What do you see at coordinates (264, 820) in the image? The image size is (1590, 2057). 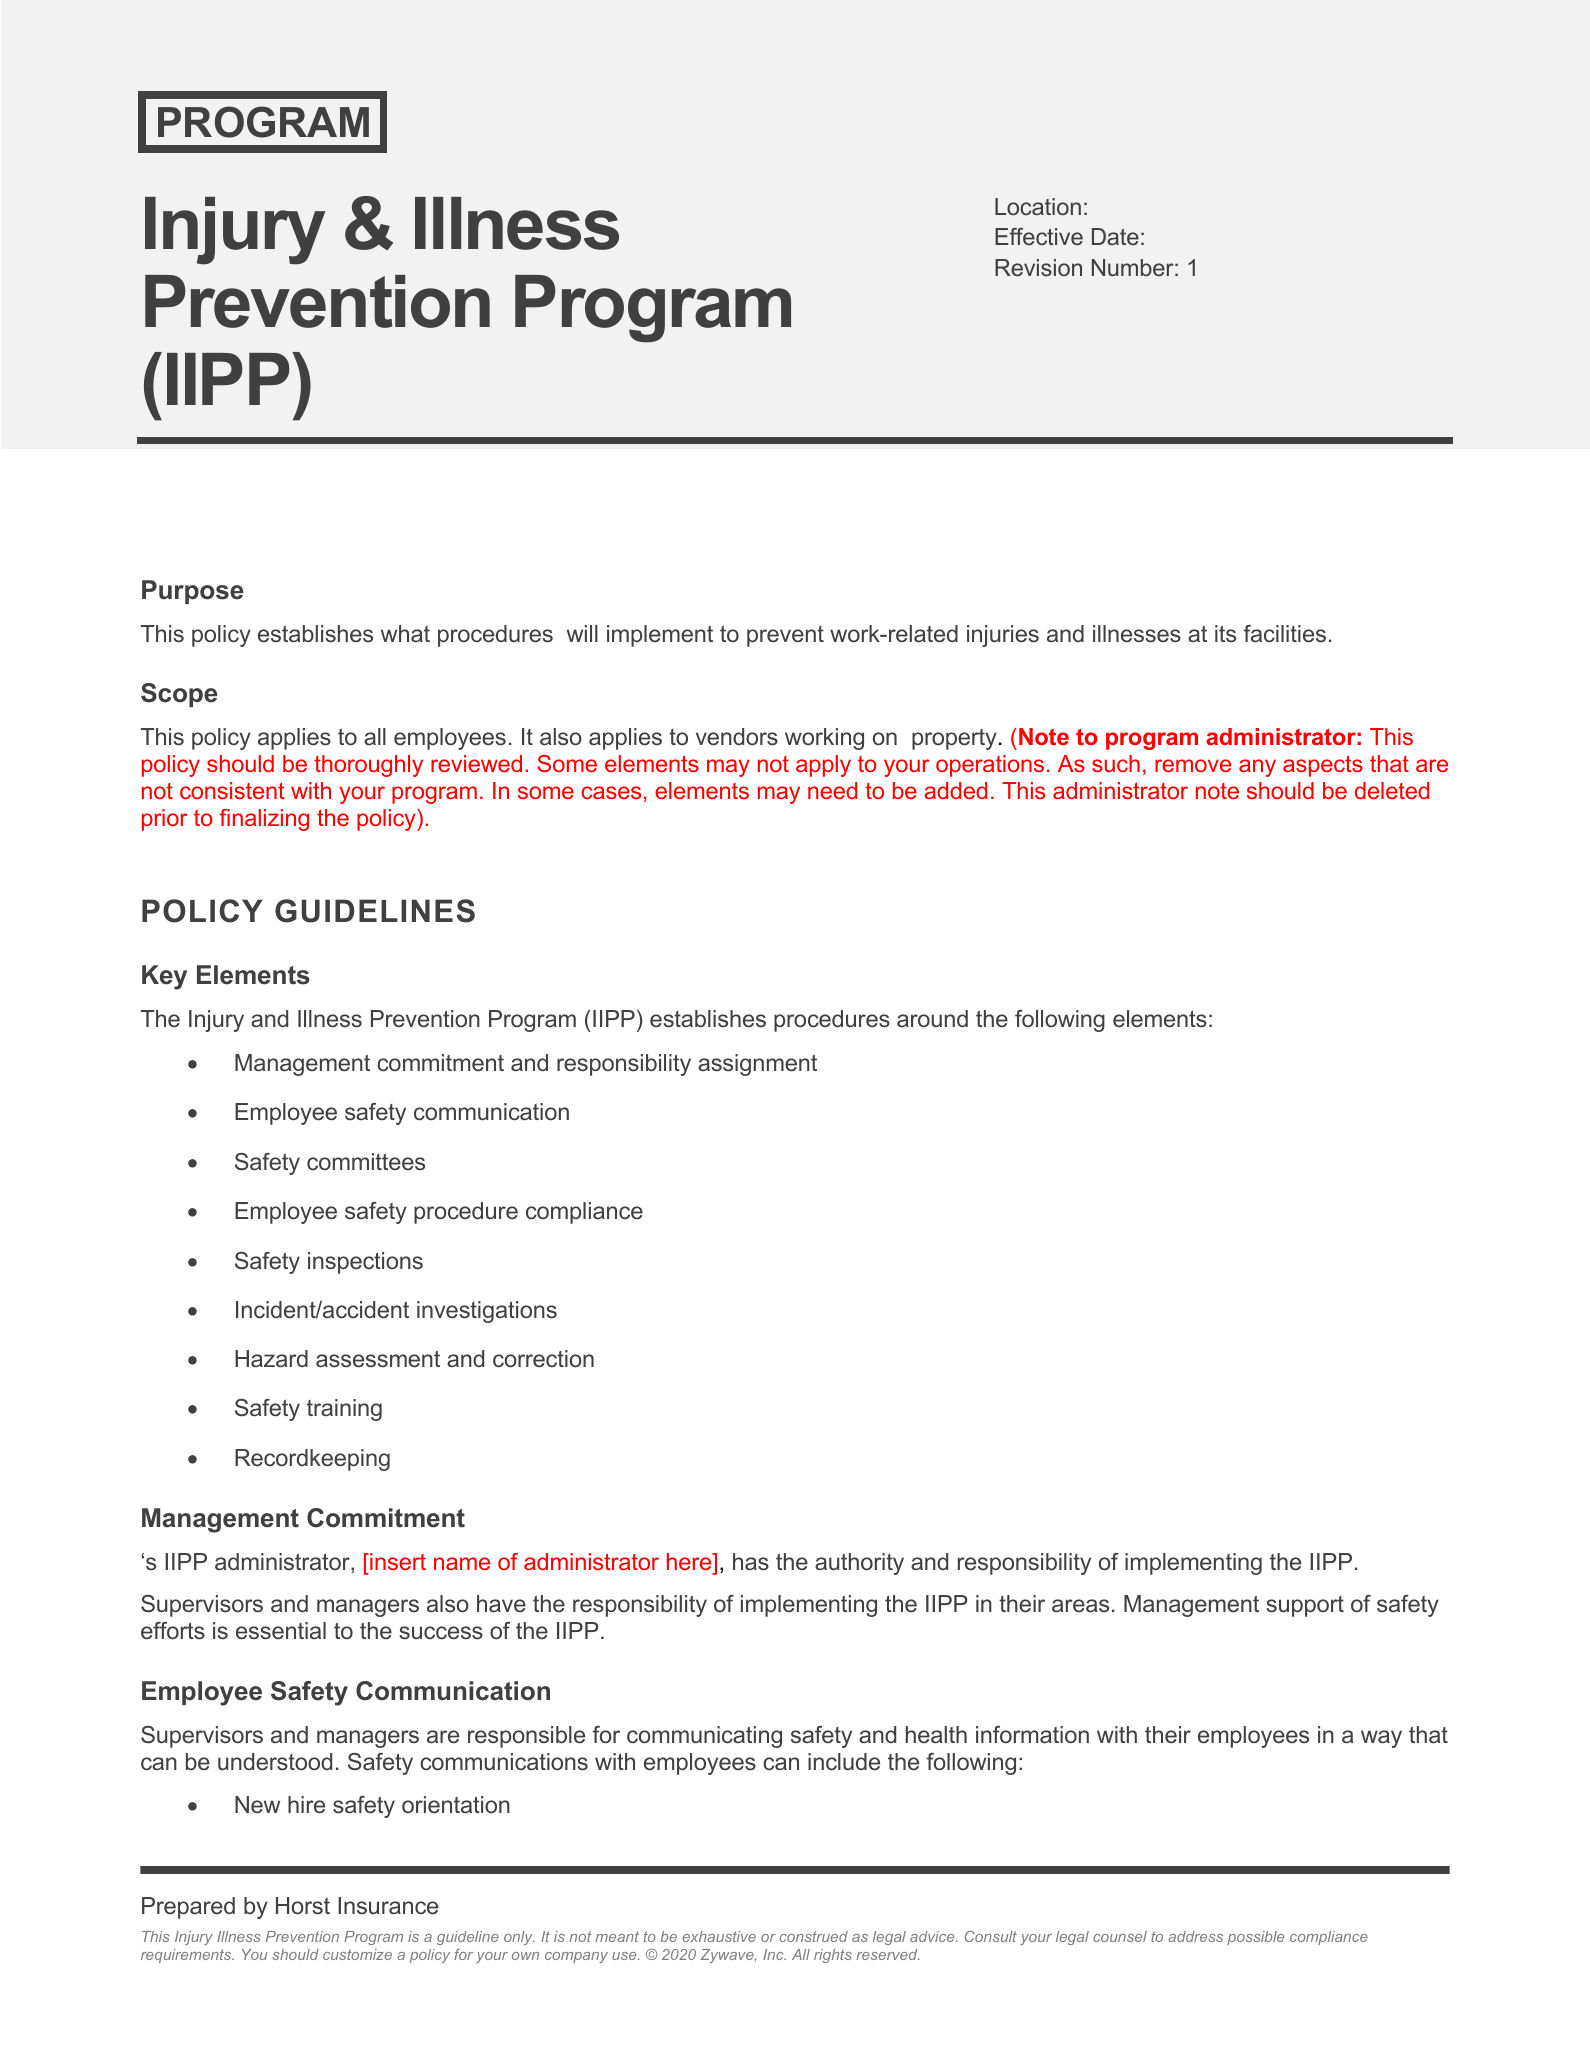 I see `finalizing` at bounding box center [264, 820].
